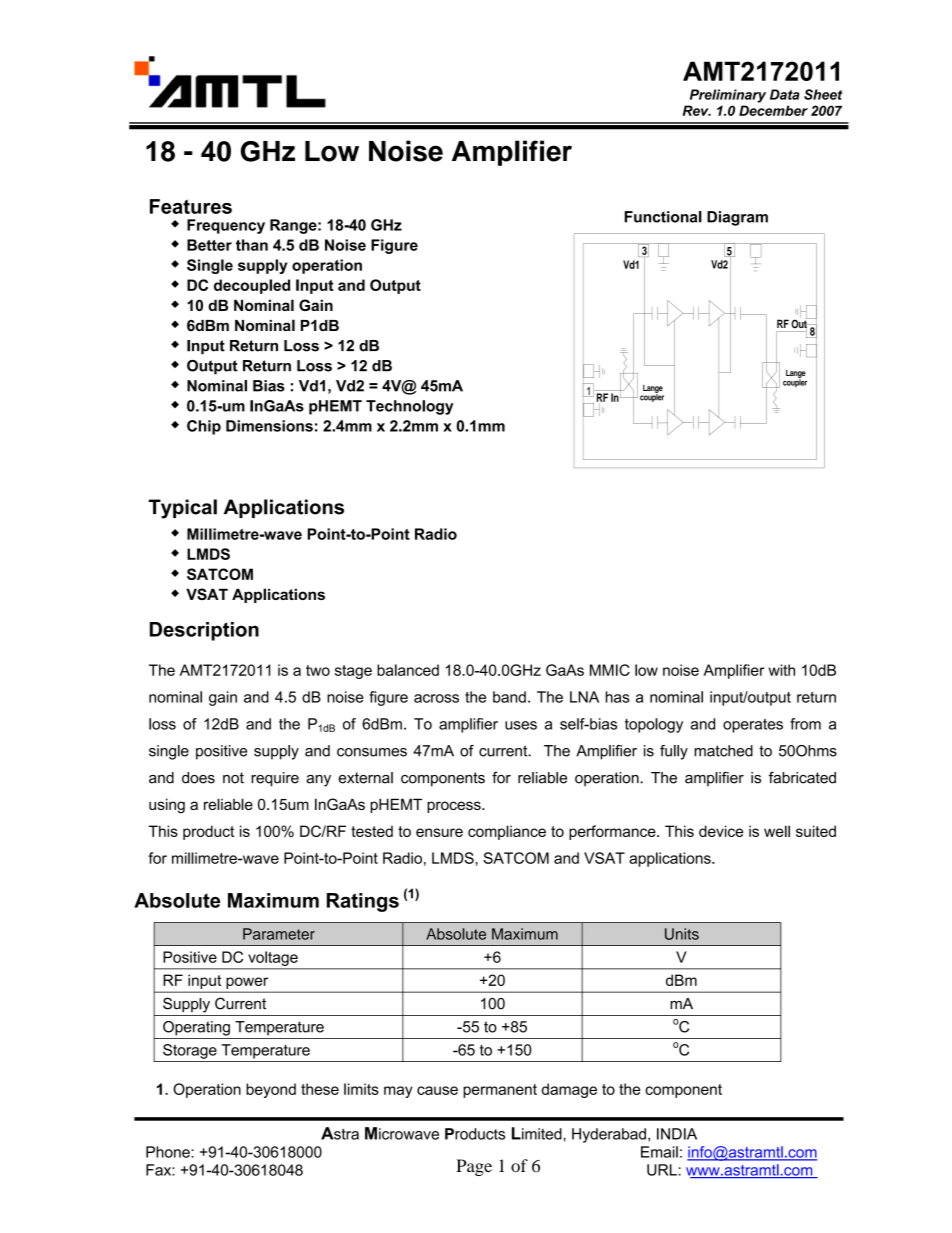 The height and width of the screenshot is (1233, 952). I want to click on Description, so click(204, 631).
